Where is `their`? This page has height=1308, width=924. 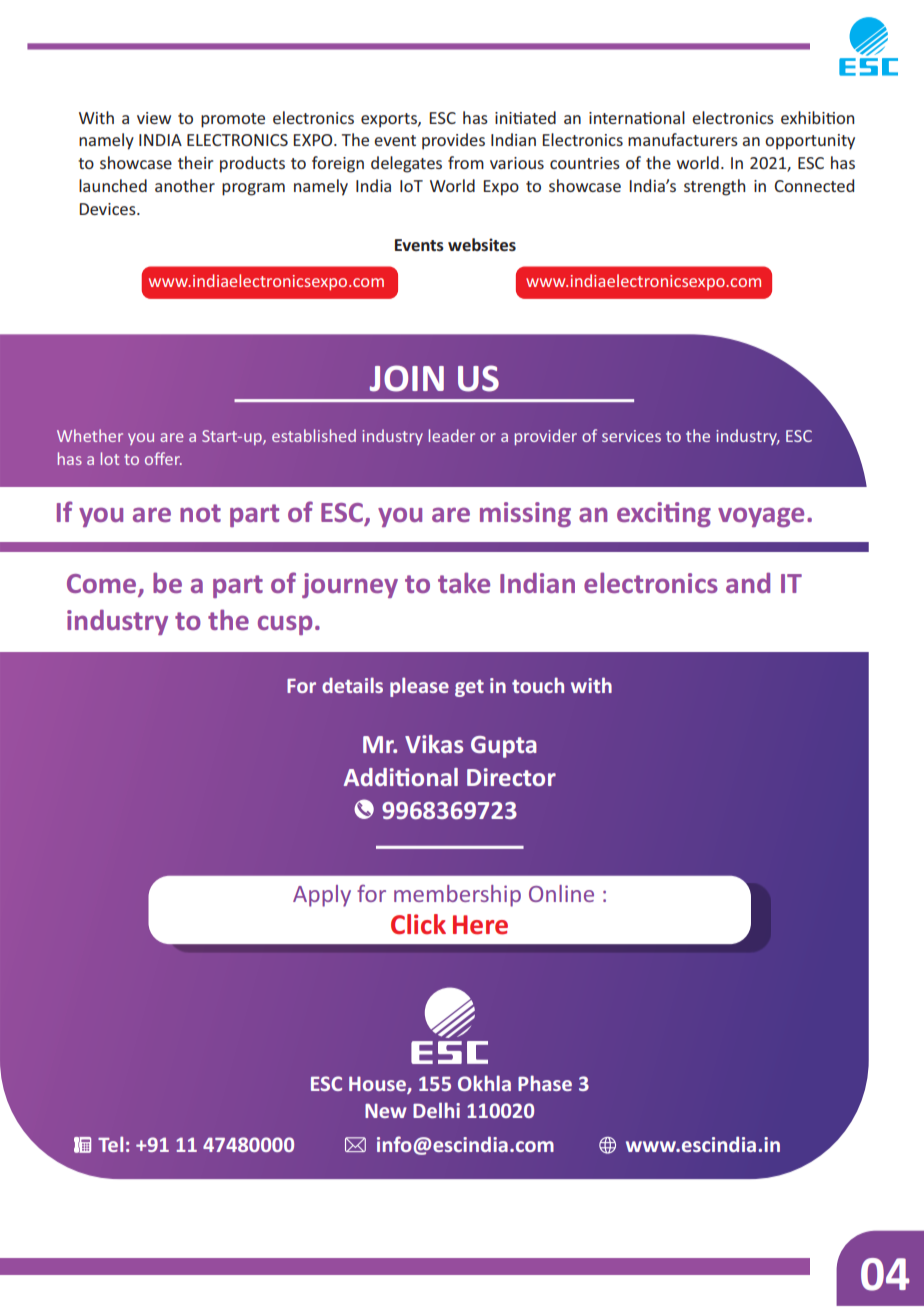 their is located at coordinates (195, 162).
